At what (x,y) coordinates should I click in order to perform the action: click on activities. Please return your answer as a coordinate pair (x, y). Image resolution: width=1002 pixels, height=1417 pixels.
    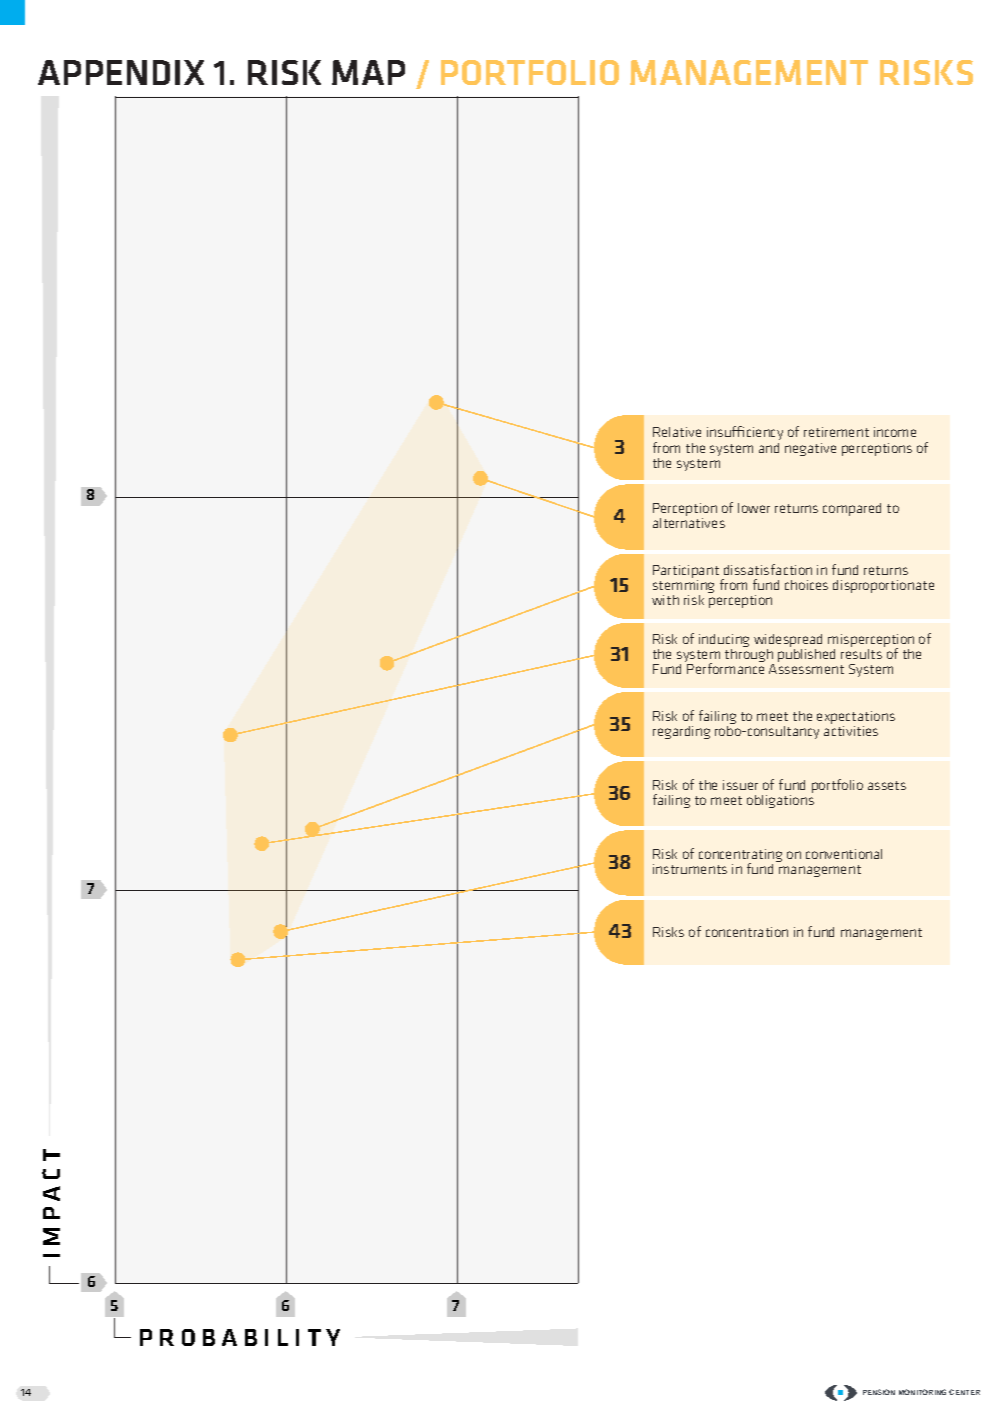
    Looking at the image, I should click on (851, 731).
